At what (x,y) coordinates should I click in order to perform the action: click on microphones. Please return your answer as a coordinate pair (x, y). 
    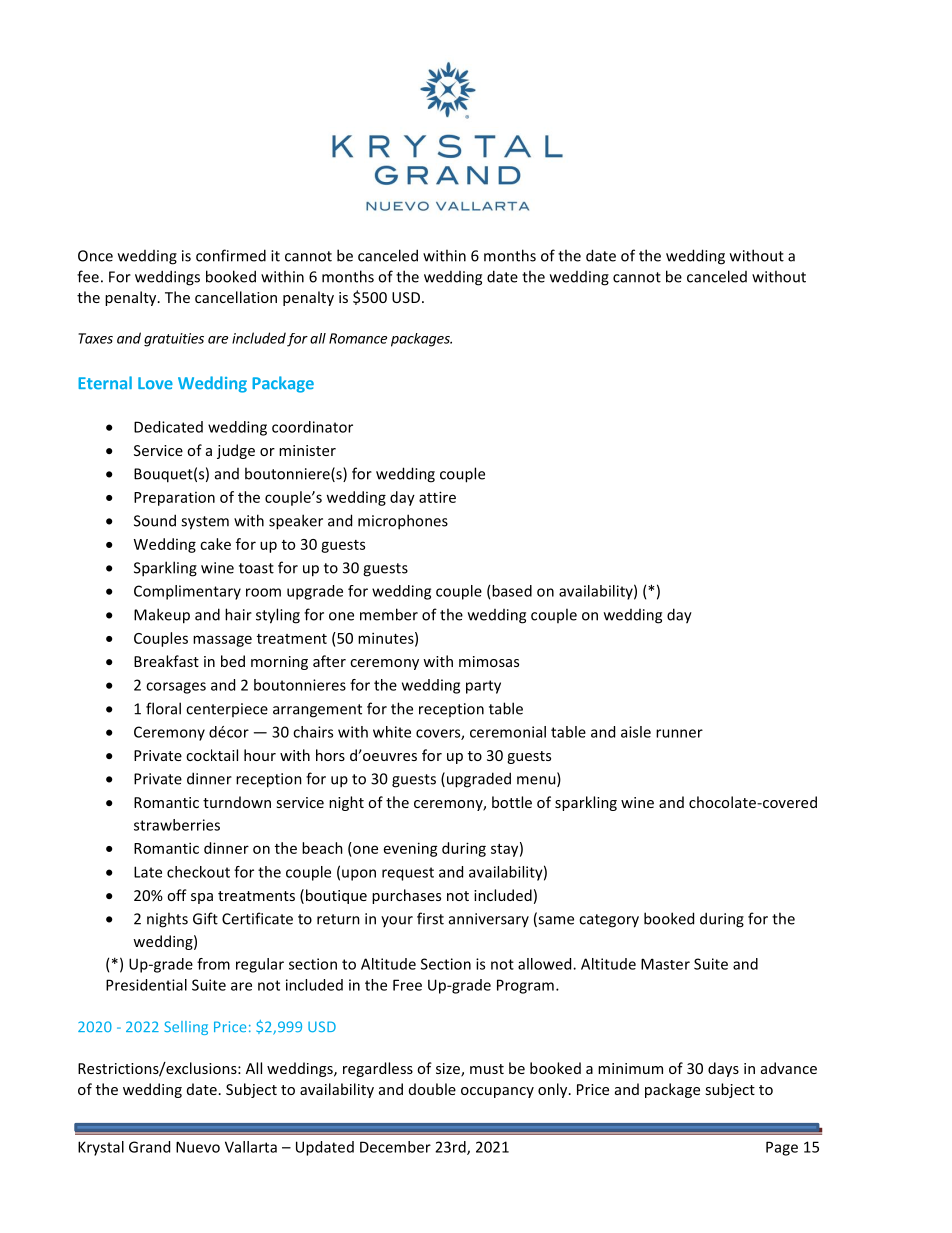
    Looking at the image, I should click on (403, 522).
